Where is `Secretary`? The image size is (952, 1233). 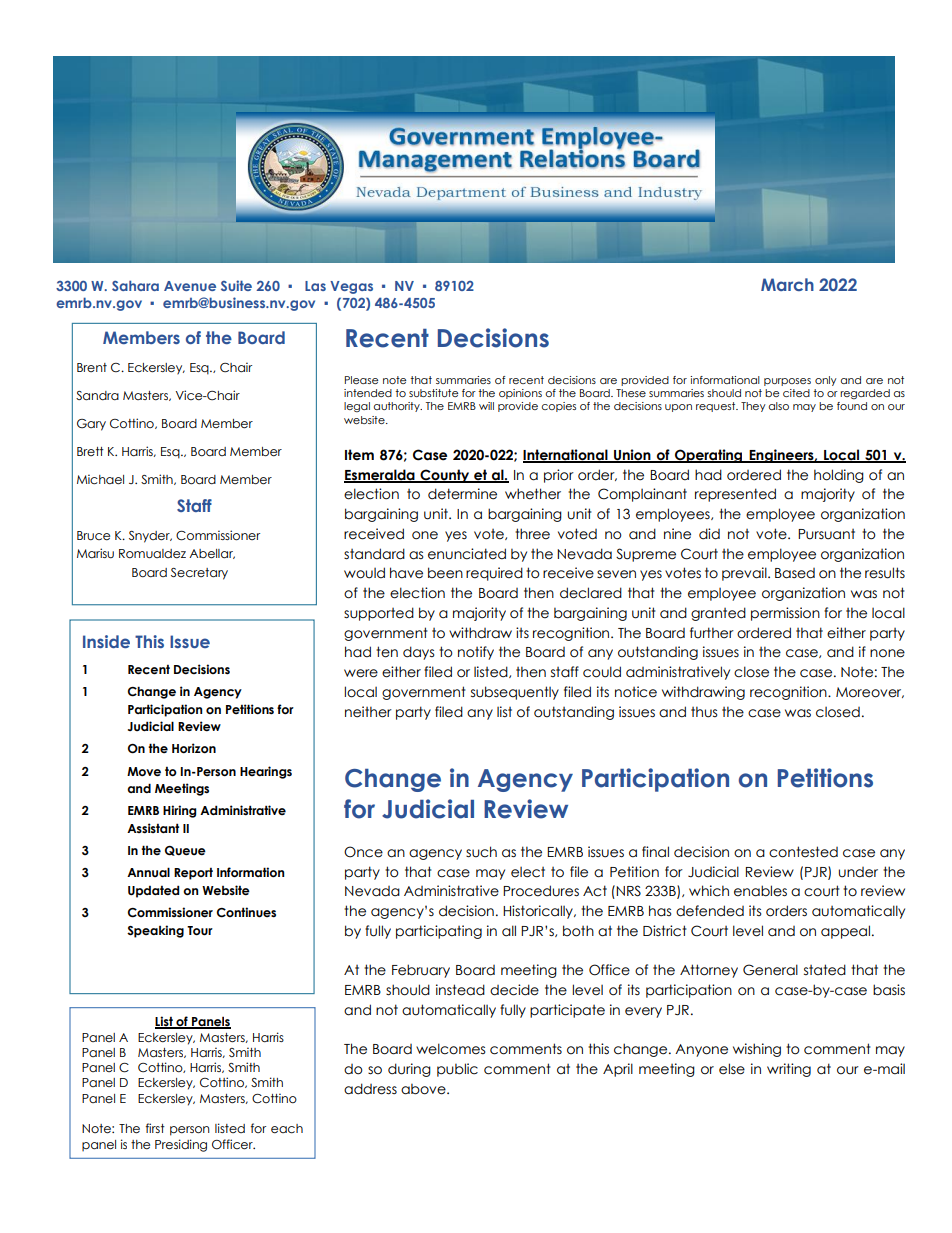
Secretary is located at coordinates (199, 574).
